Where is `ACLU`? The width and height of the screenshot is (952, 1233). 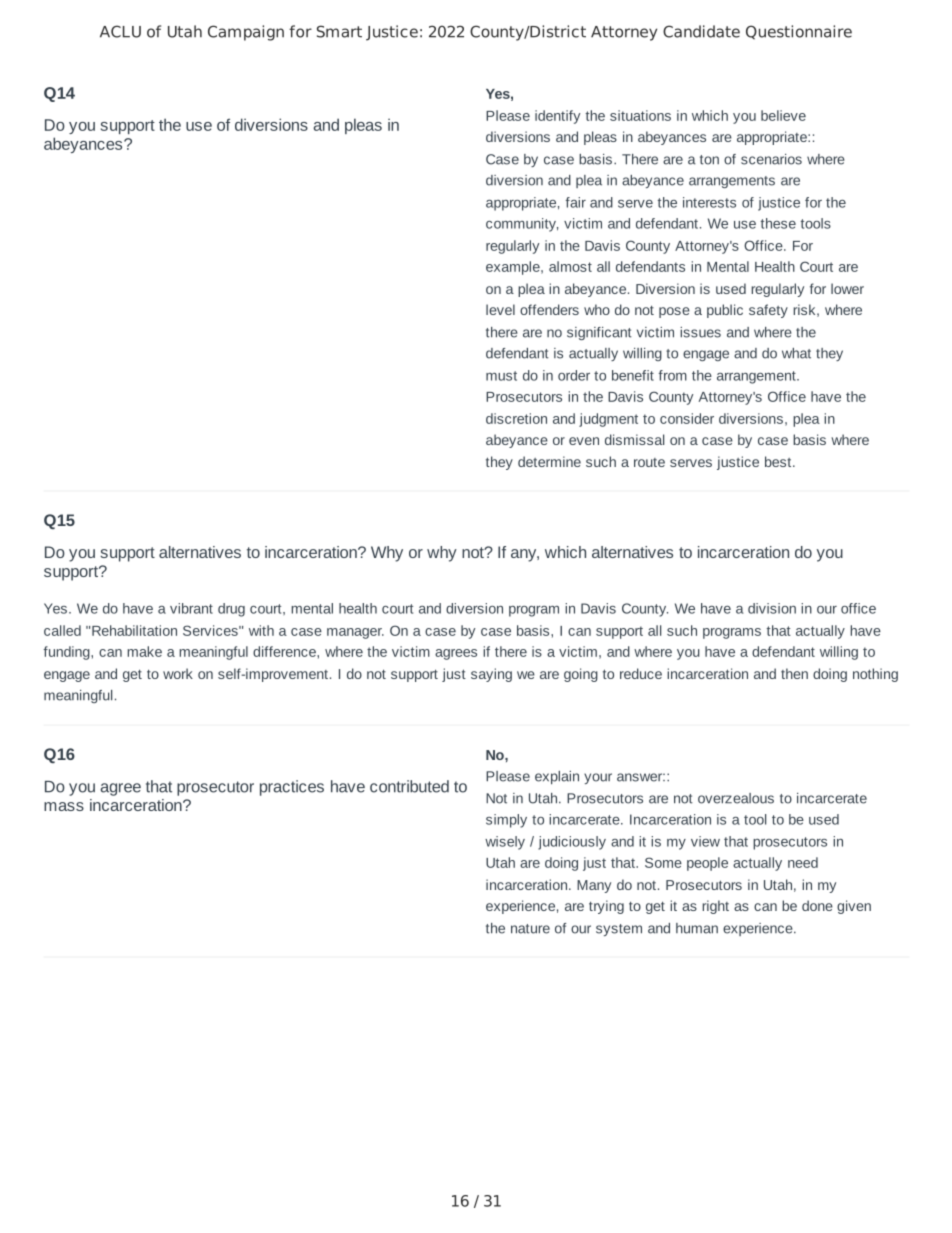 ACLU is located at coordinates (120, 31).
